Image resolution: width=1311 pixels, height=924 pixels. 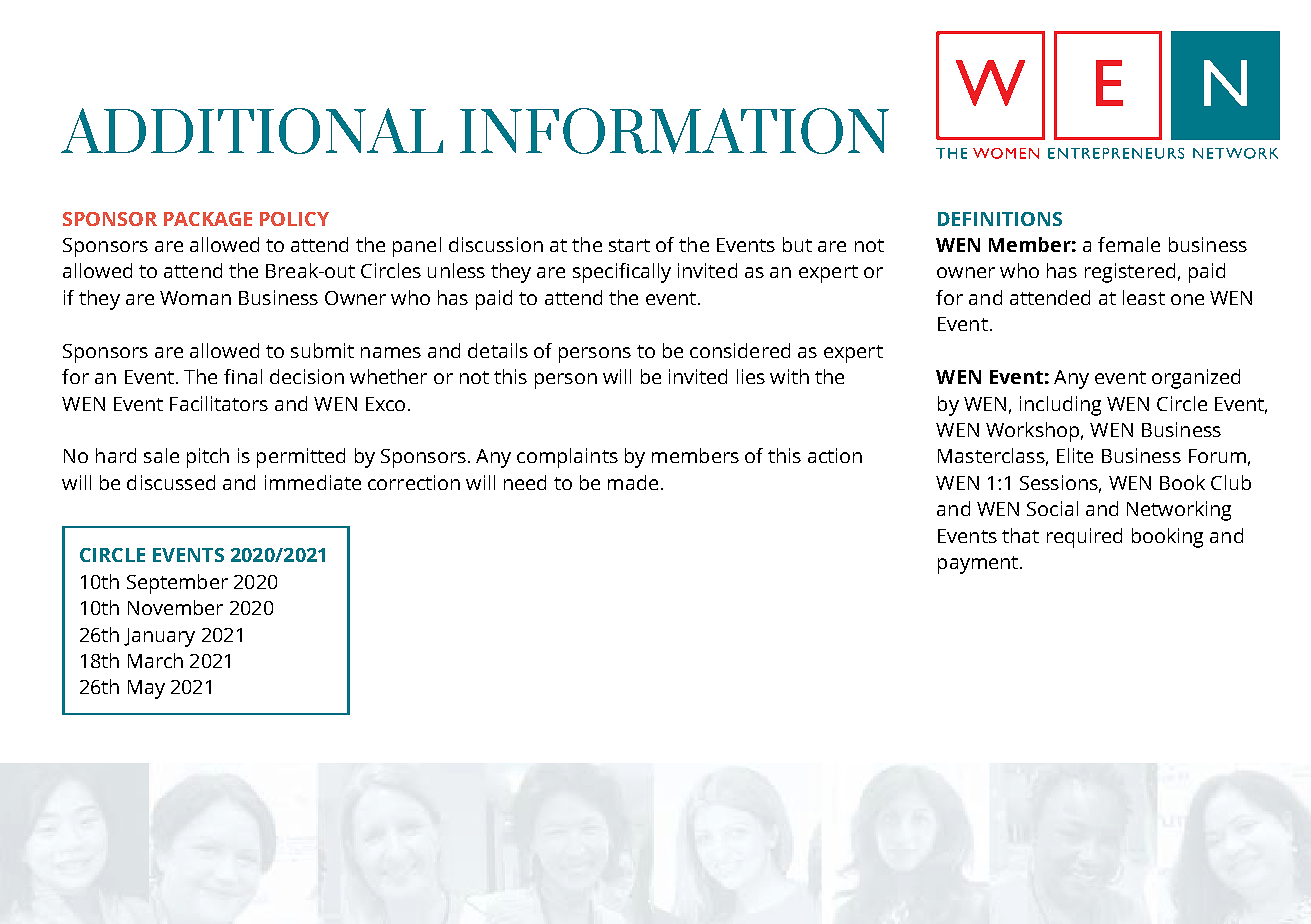 I want to click on required, so click(x=1084, y=538).
